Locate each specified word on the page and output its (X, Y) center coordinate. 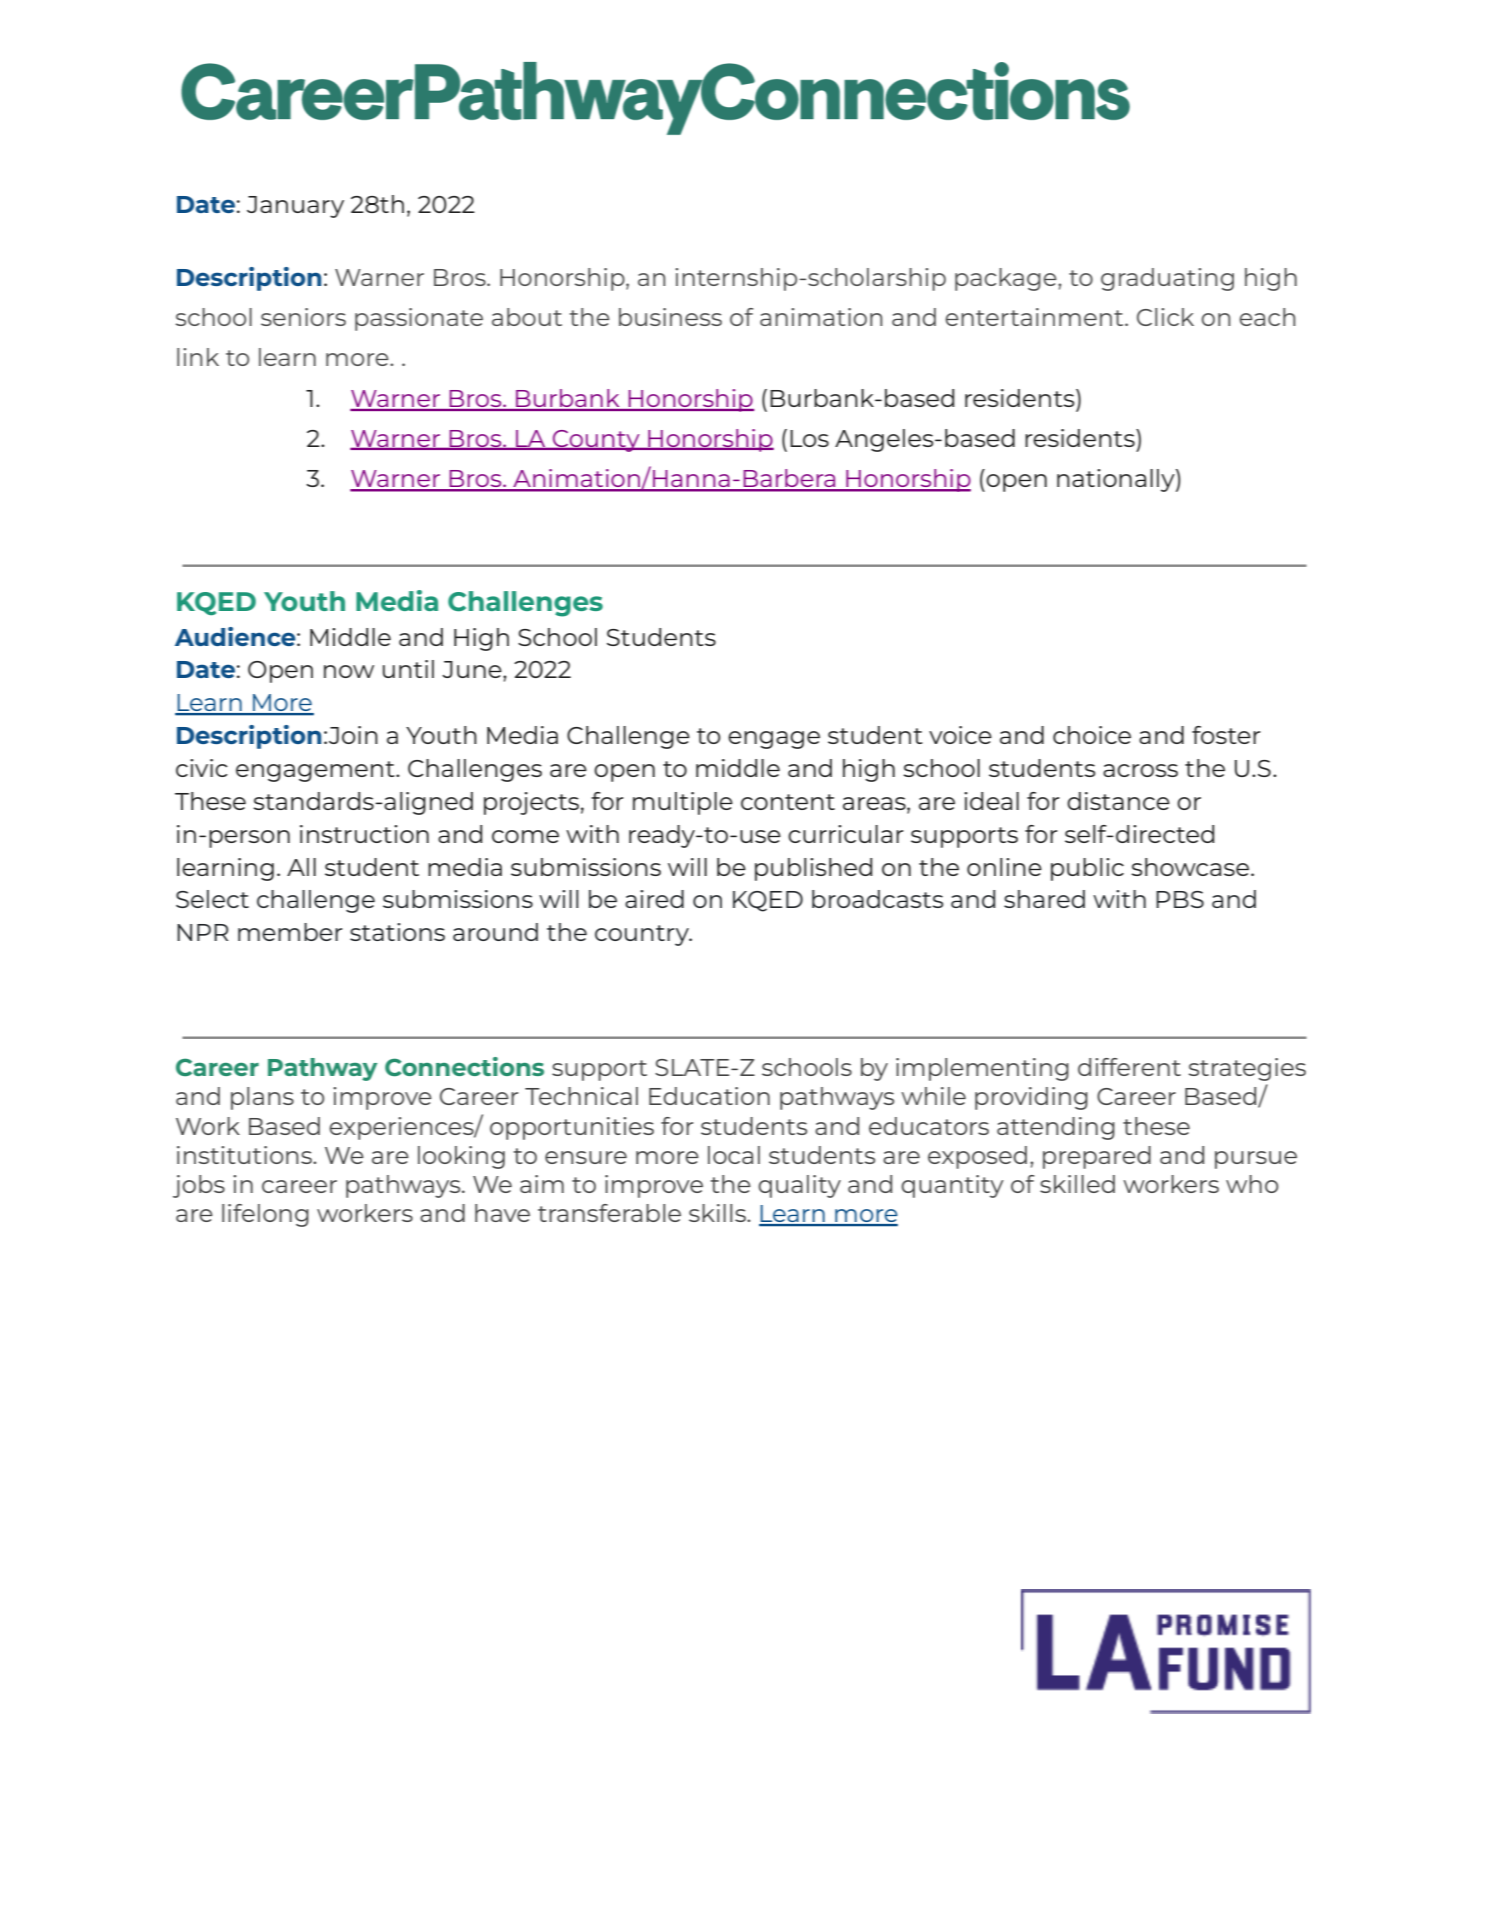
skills (718, 1213)
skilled (1077, 1184)
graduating (1167, 279)
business (670, 317)
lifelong (265, 1215)
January (295, 207)
